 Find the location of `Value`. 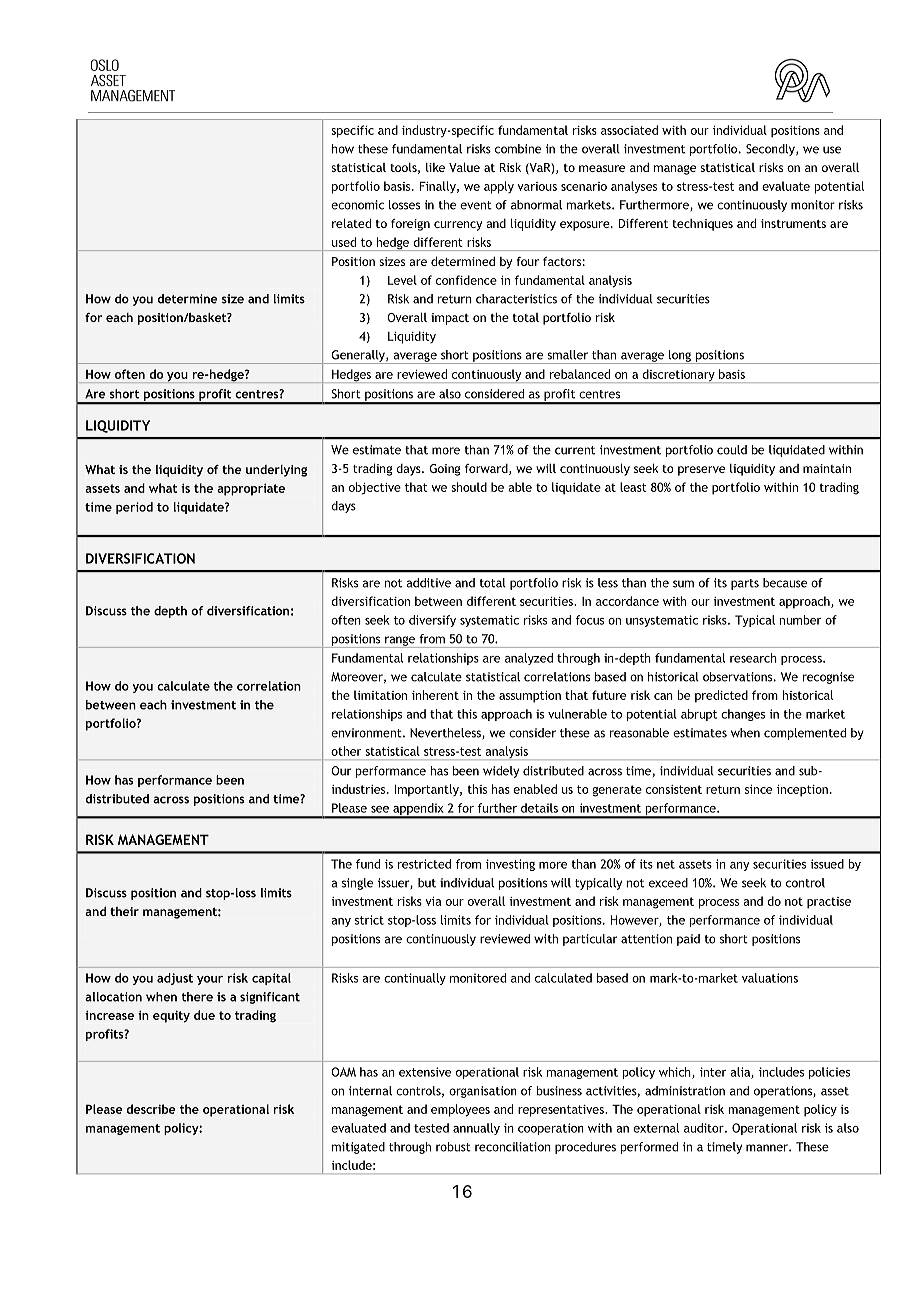

Value is located at coordinates (464, 167).
